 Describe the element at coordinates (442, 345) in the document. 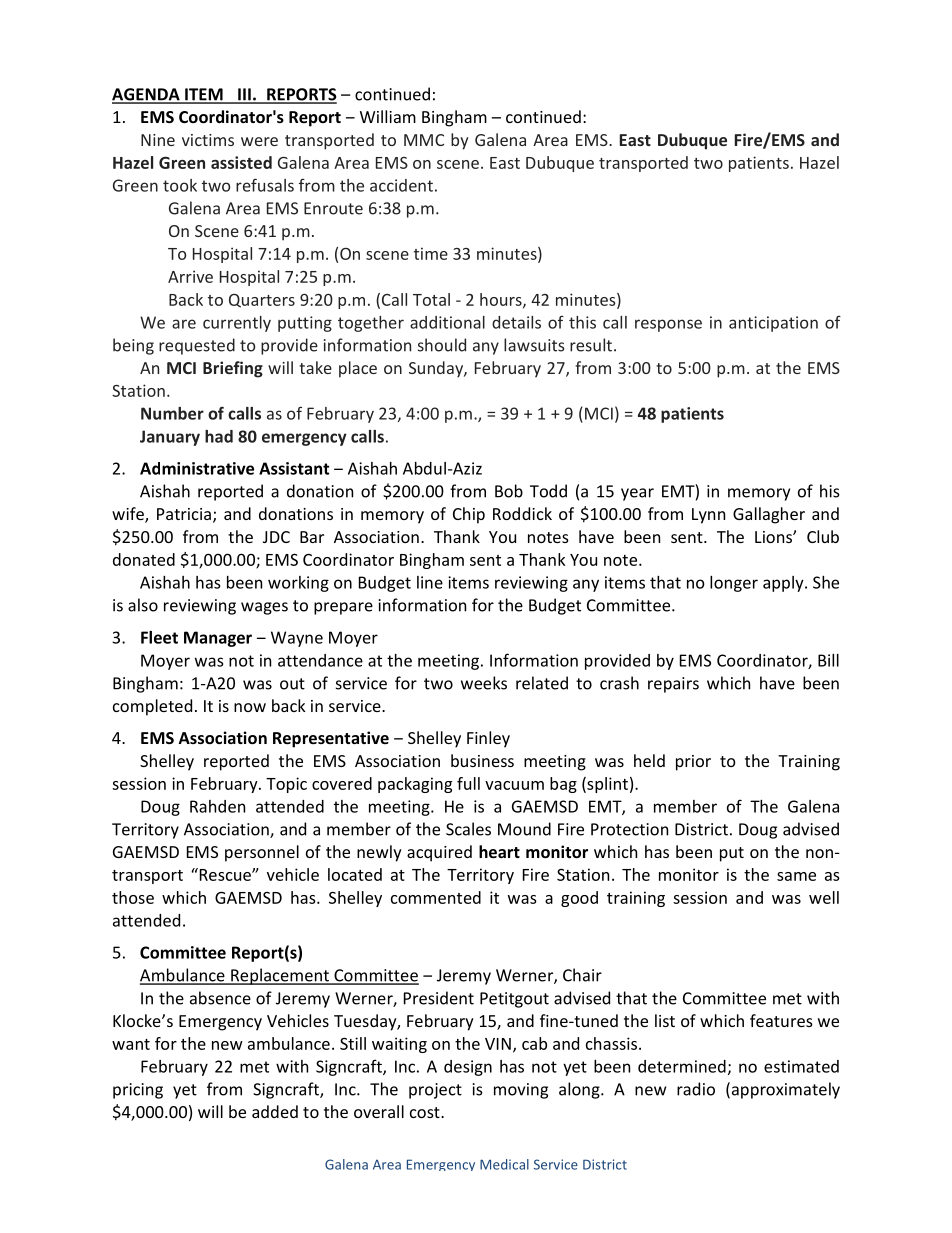

I see `should` at that location.
